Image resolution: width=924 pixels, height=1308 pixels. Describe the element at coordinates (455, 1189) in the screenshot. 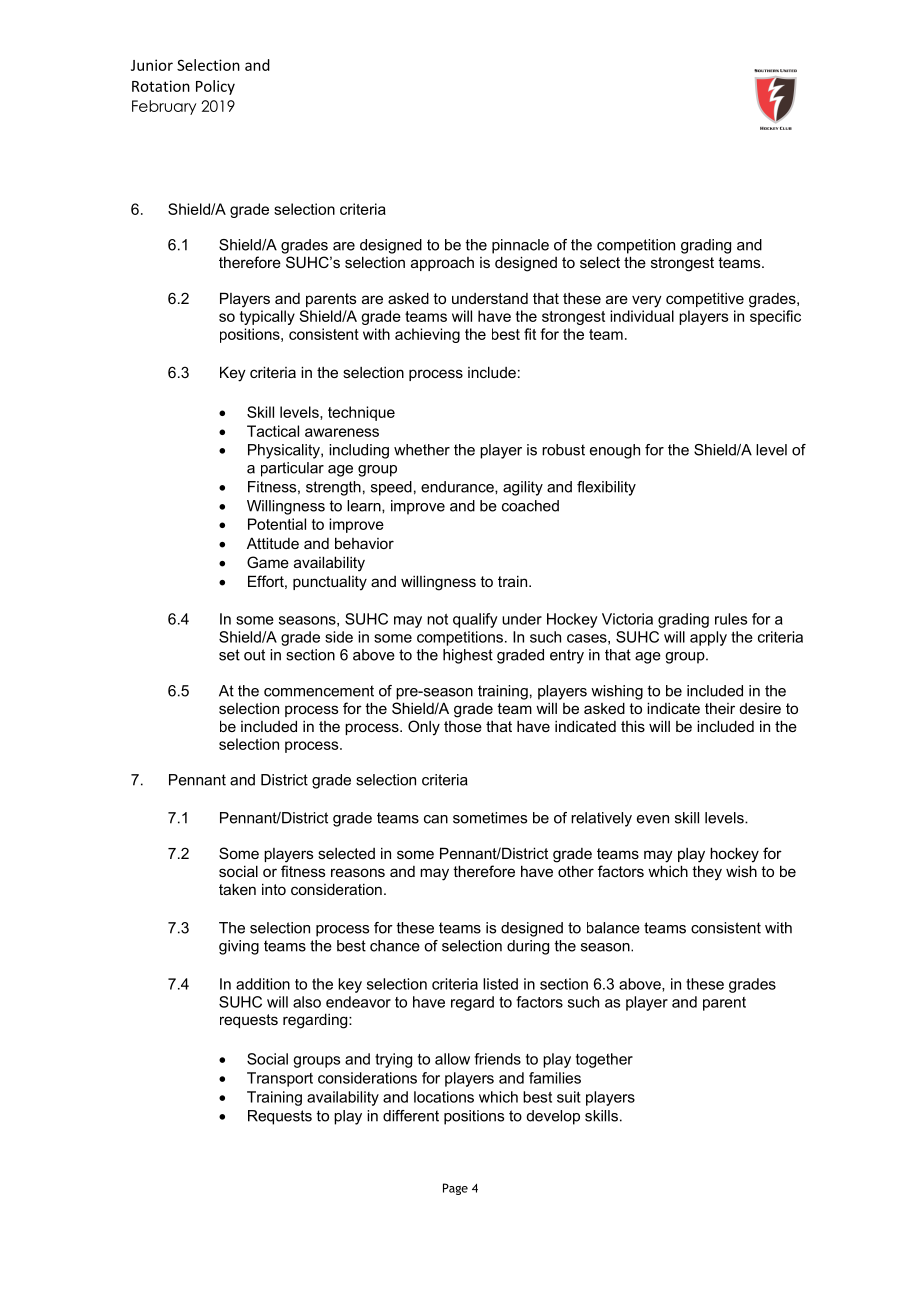

I see `Page` at that location.
